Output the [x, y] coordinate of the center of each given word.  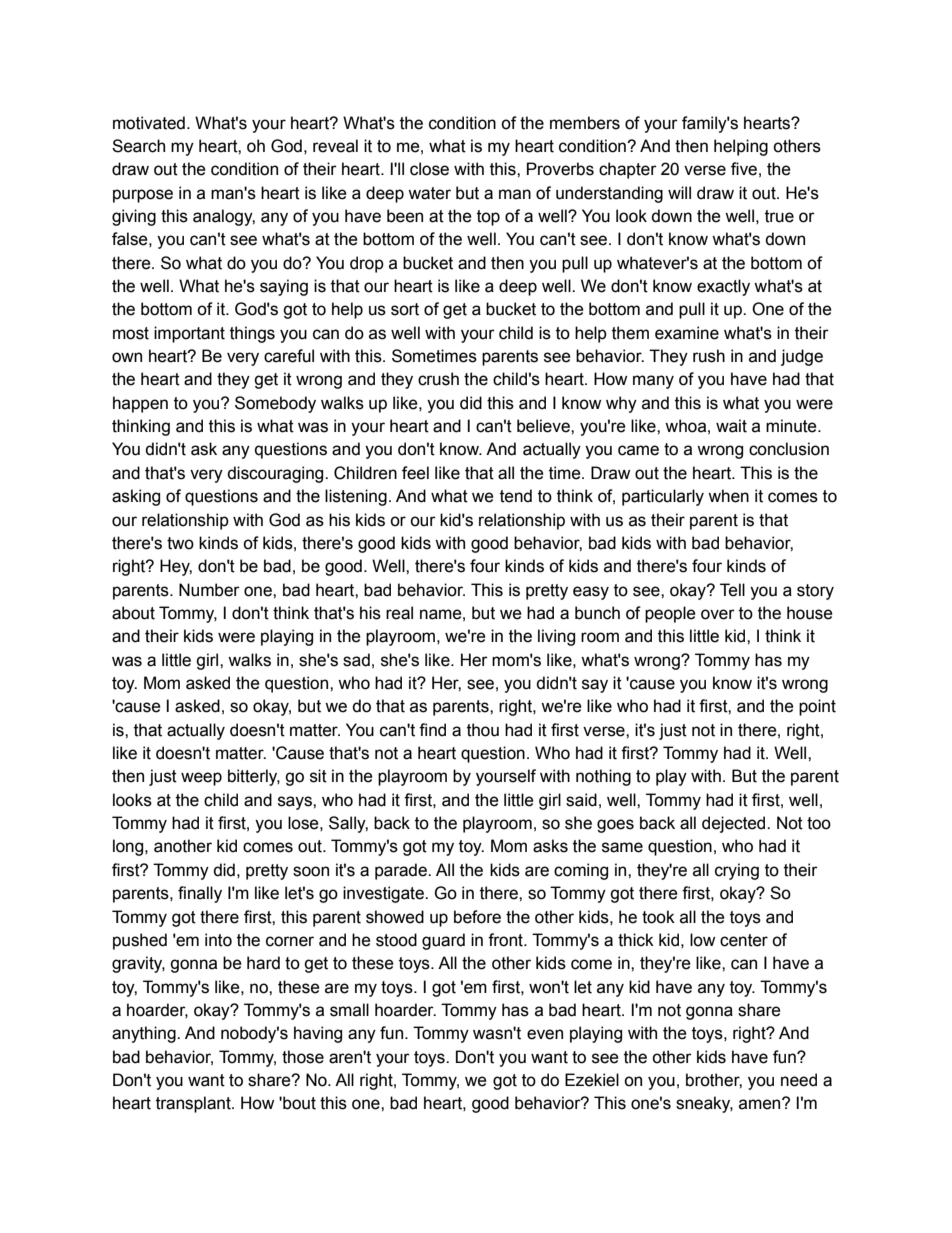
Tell [732, 590]
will [679, 192]
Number [209, 590]
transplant [194, 1104]
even [545, 1034]
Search [138, 146]
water [429, 193]
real [399, 613]
